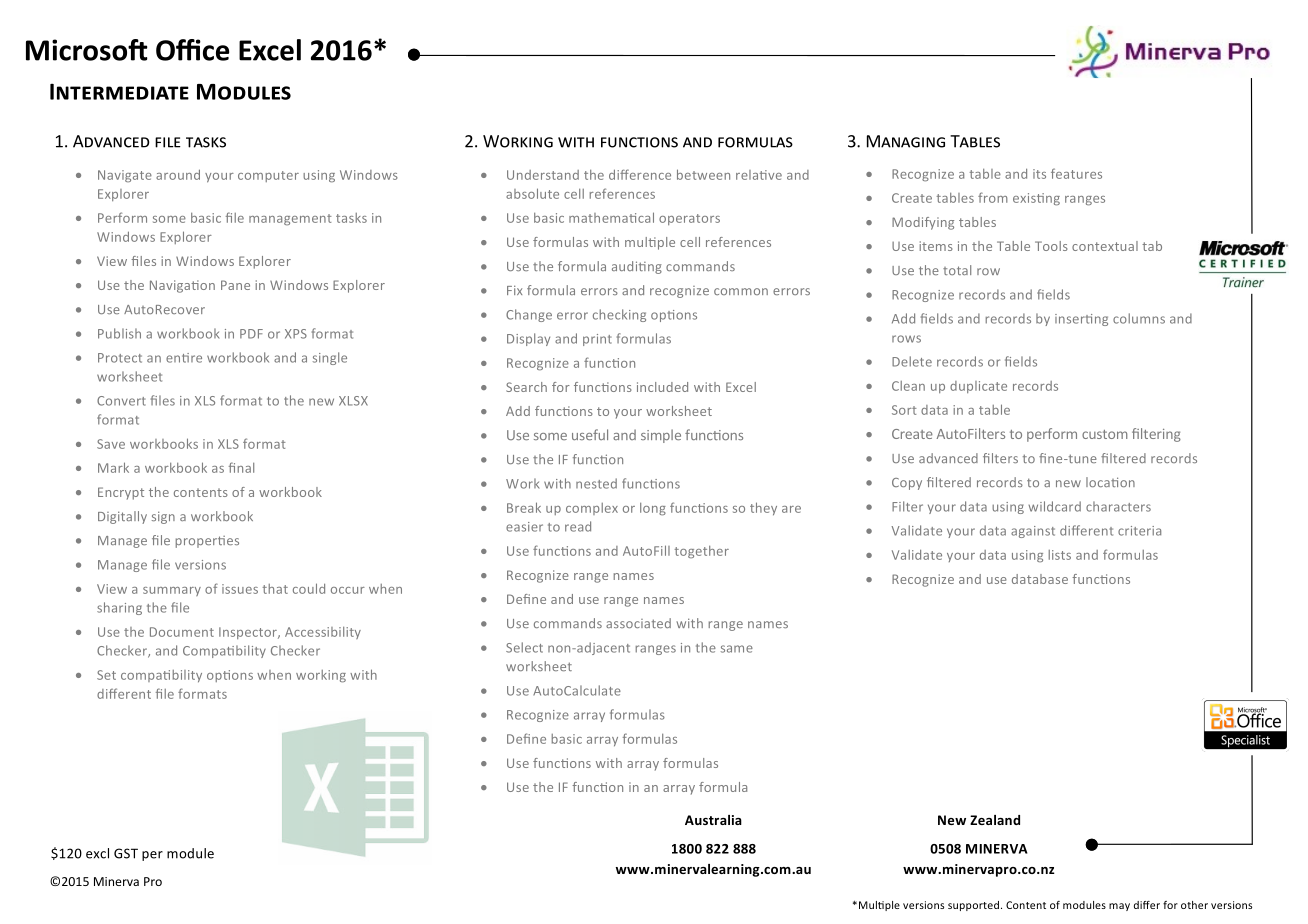 This screenshot has height=924, width=1308. What do you see at coordinates (596, 483) in the screenshot?
I see `nested` at bounding box center [596, 483].
